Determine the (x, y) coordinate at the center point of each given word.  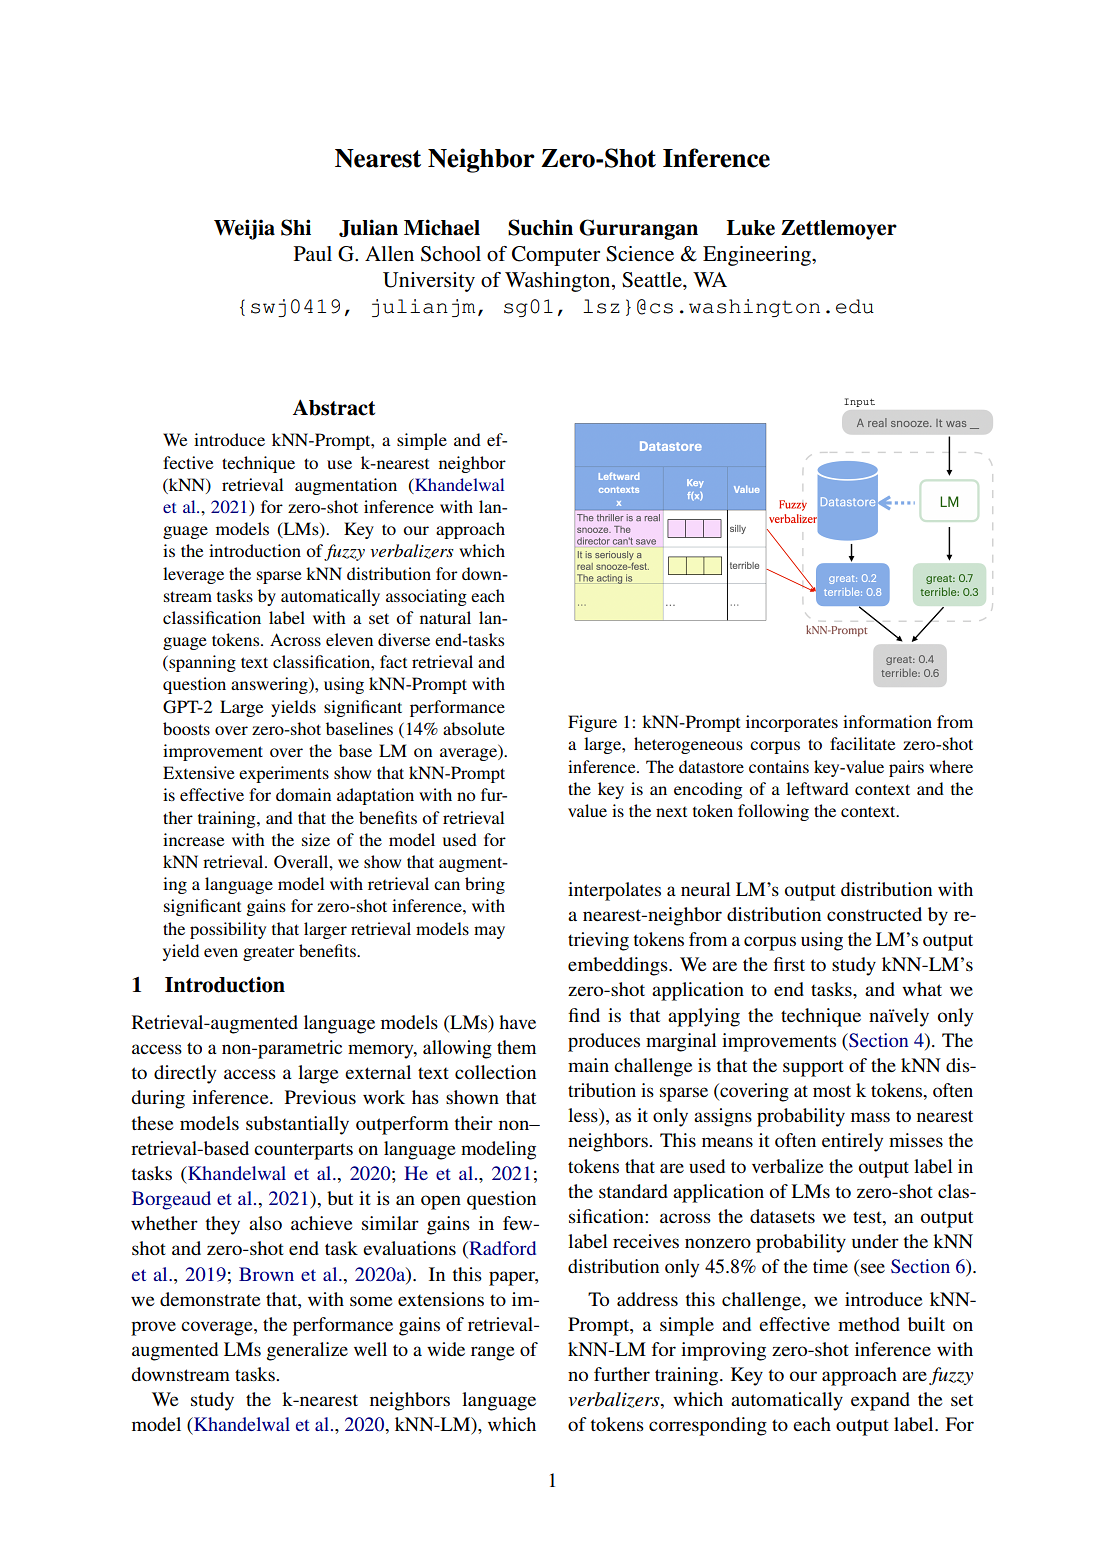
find (584, 1015)
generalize (307, 1351)
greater (269, 953)
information (887, 721)
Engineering (758, 256)
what (922, 989)
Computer (556, 256)
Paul (313, 253)
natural (445, 617)
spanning (201, 663)
